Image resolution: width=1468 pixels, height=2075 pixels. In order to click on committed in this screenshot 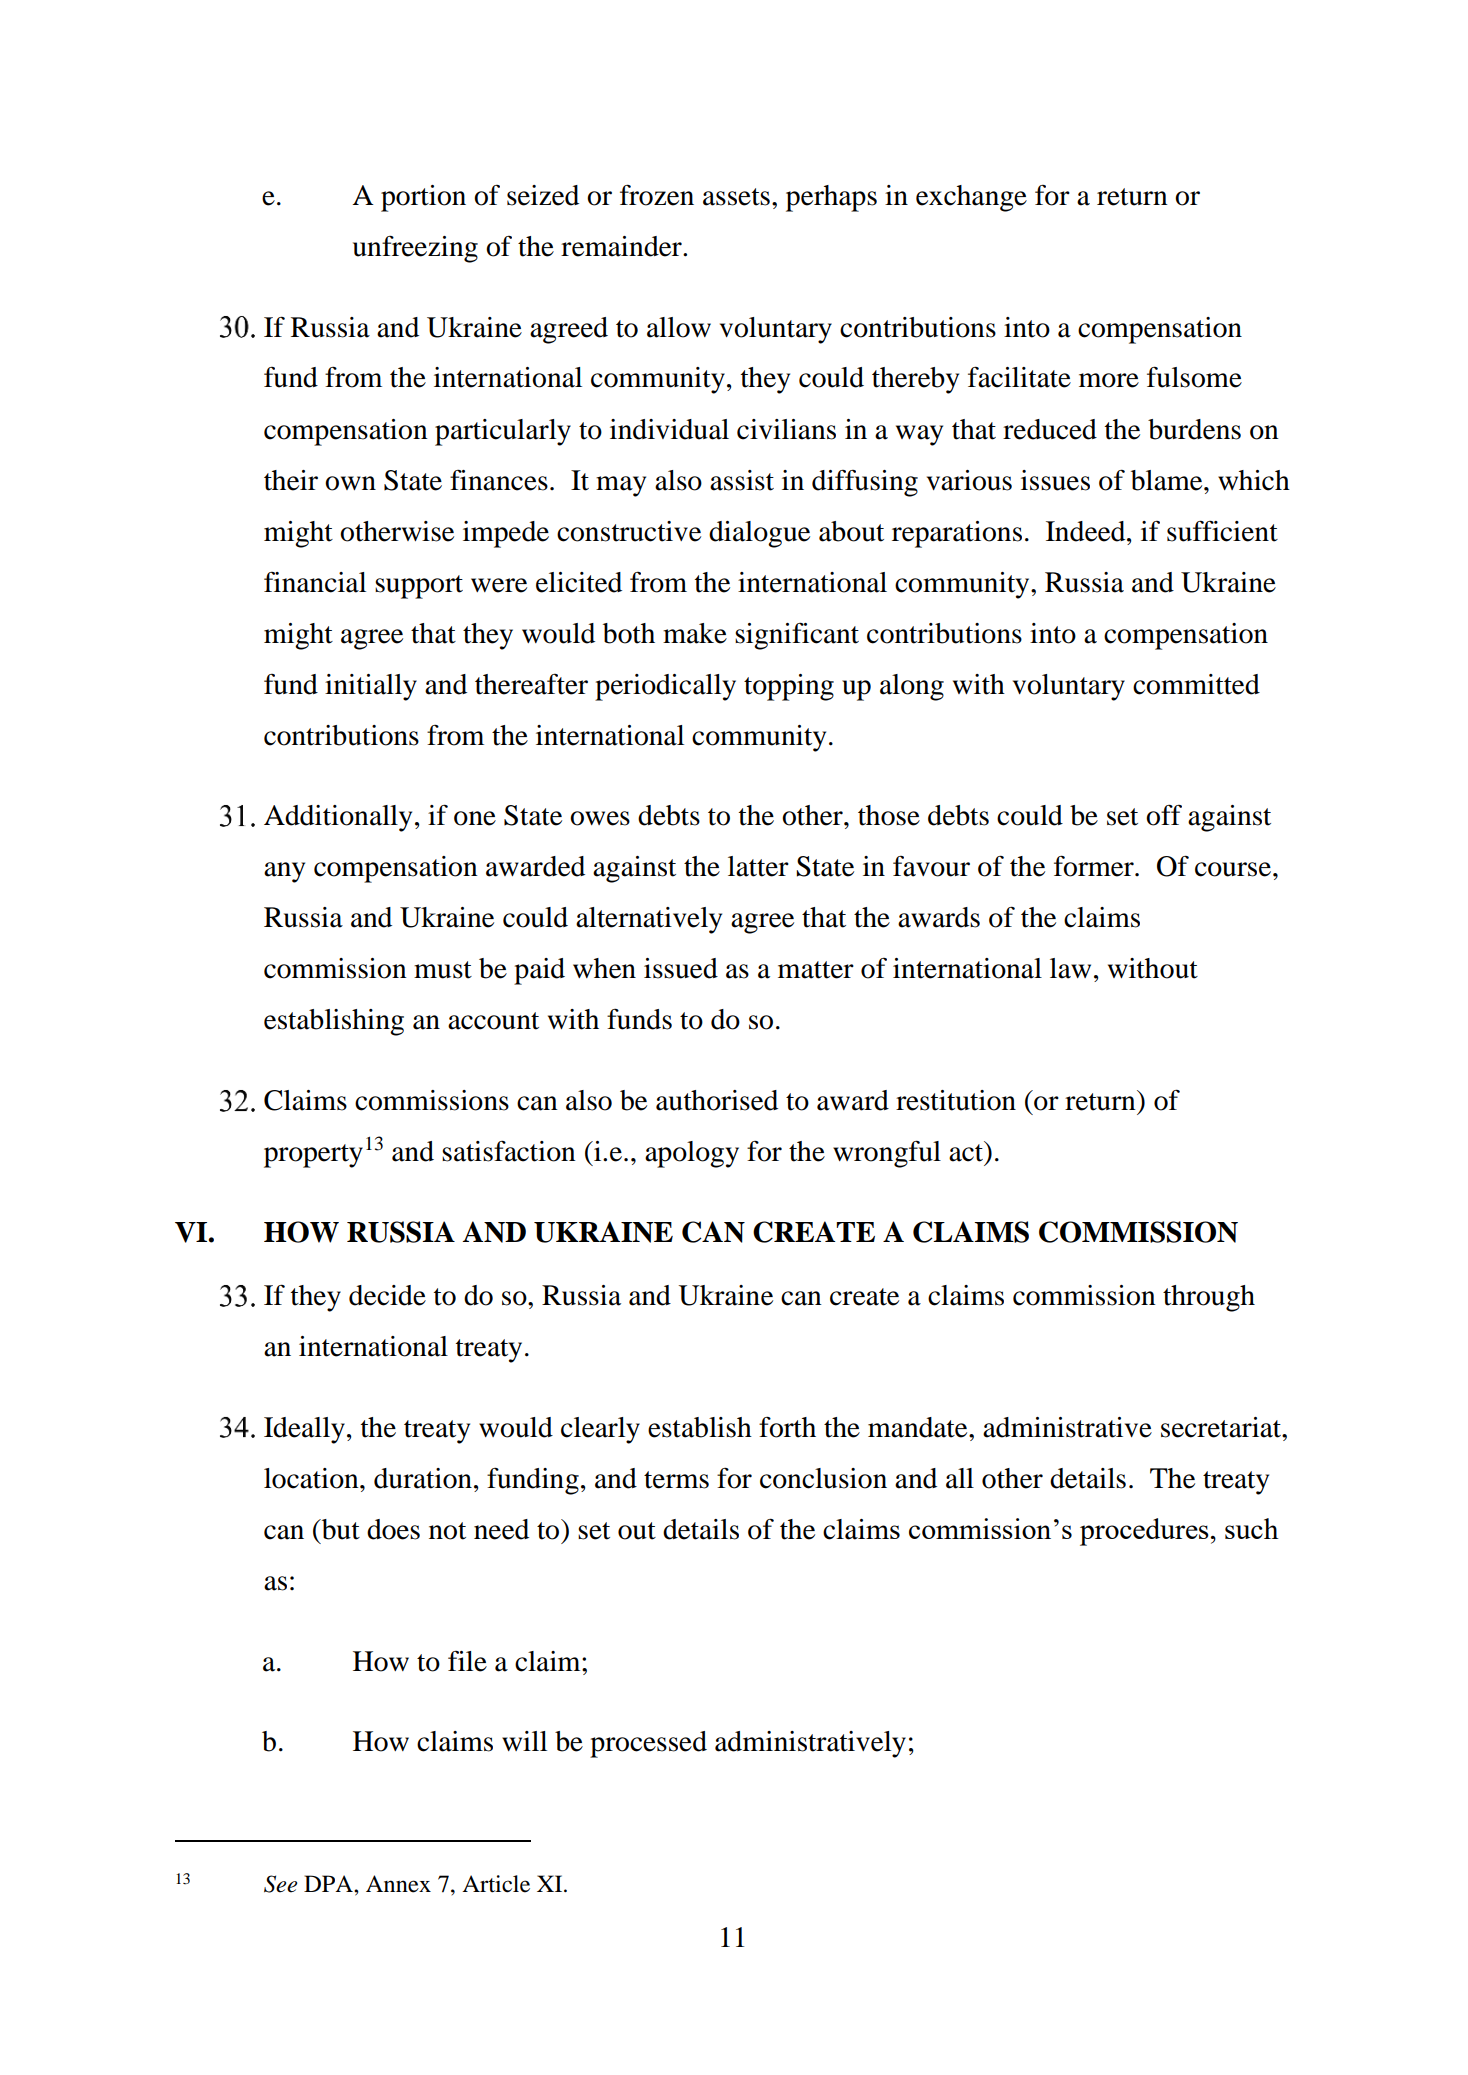, I will do `click(1196, 684)`.
